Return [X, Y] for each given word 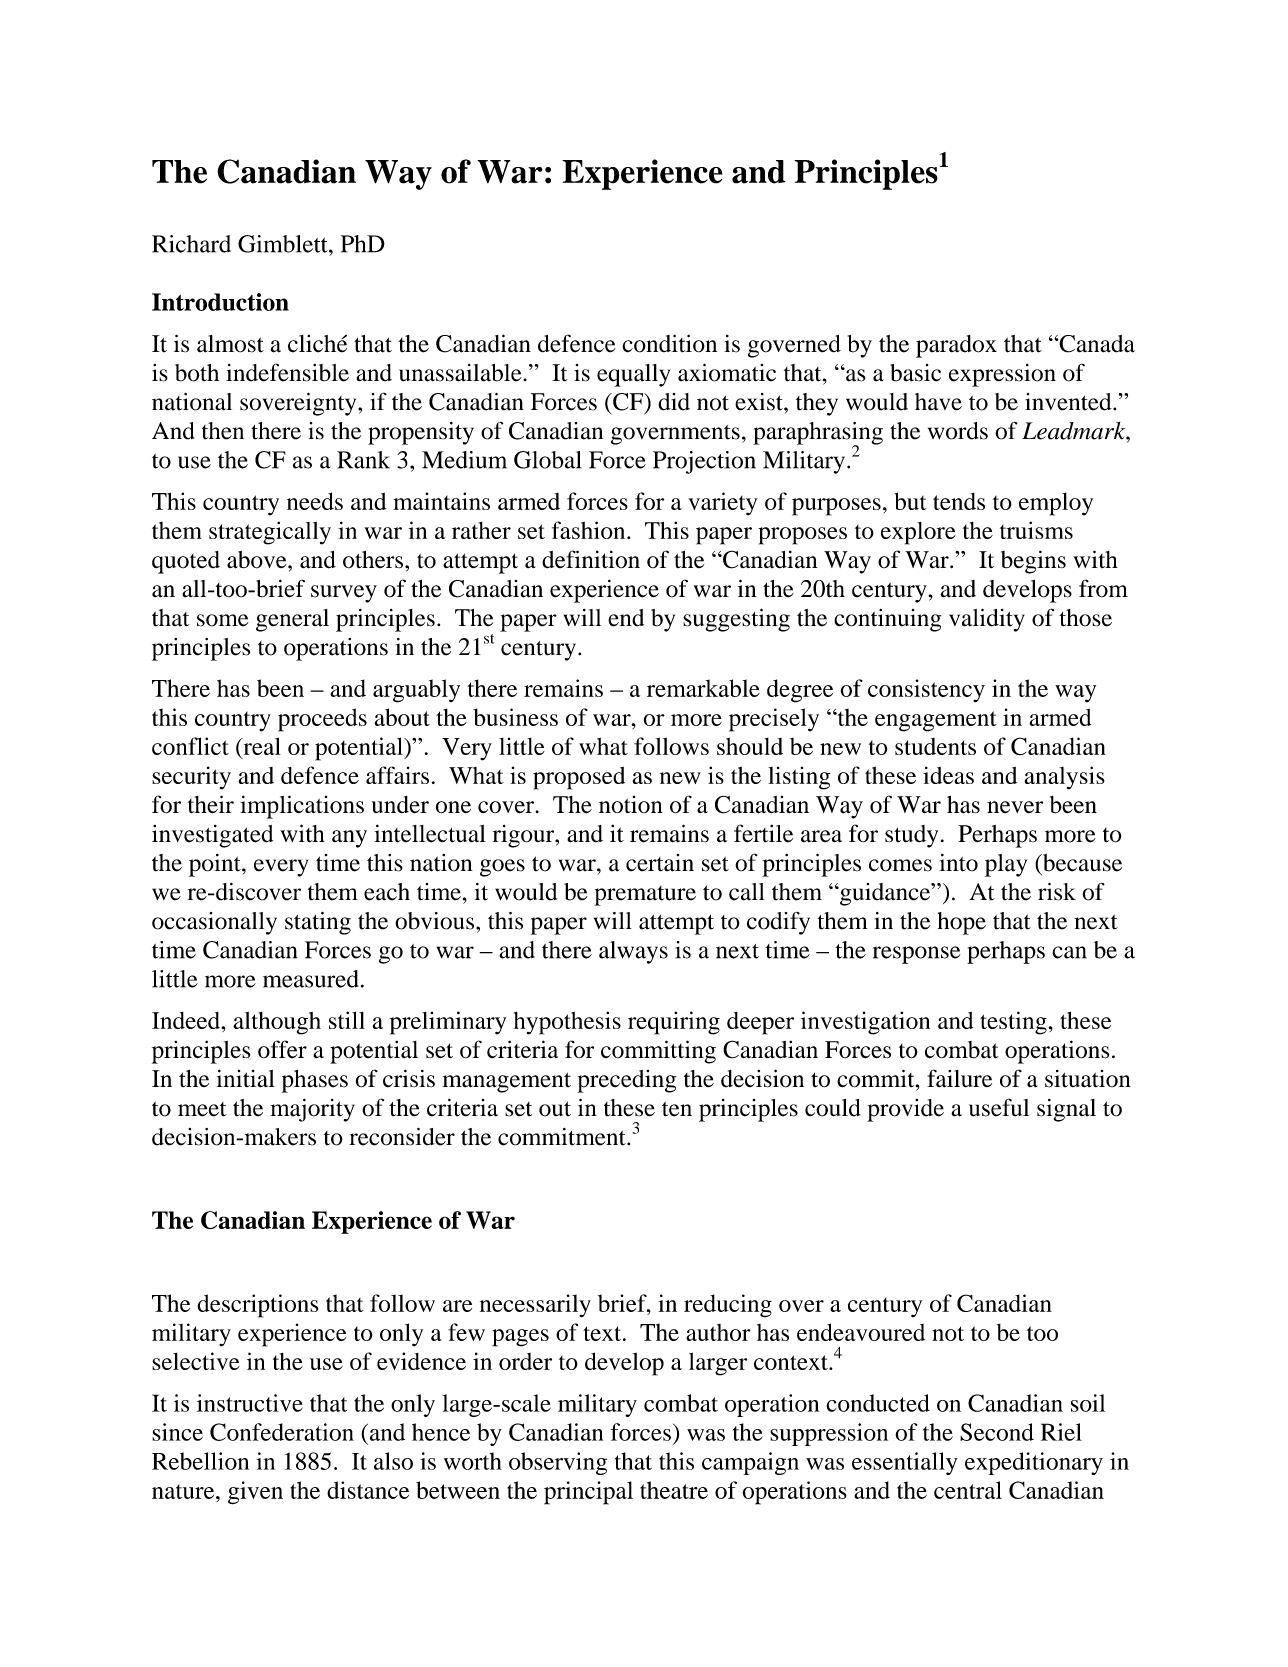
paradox [956, 346]
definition [591, 559]
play [1006, 865]
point [216, 865]
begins [1033, 562]
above [258, 560]
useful [999, 1107]
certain [660, 863]
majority [312, 1110]
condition [669, 343]
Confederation [282, 1432]
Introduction [220, 302]
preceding [626, 1081]
